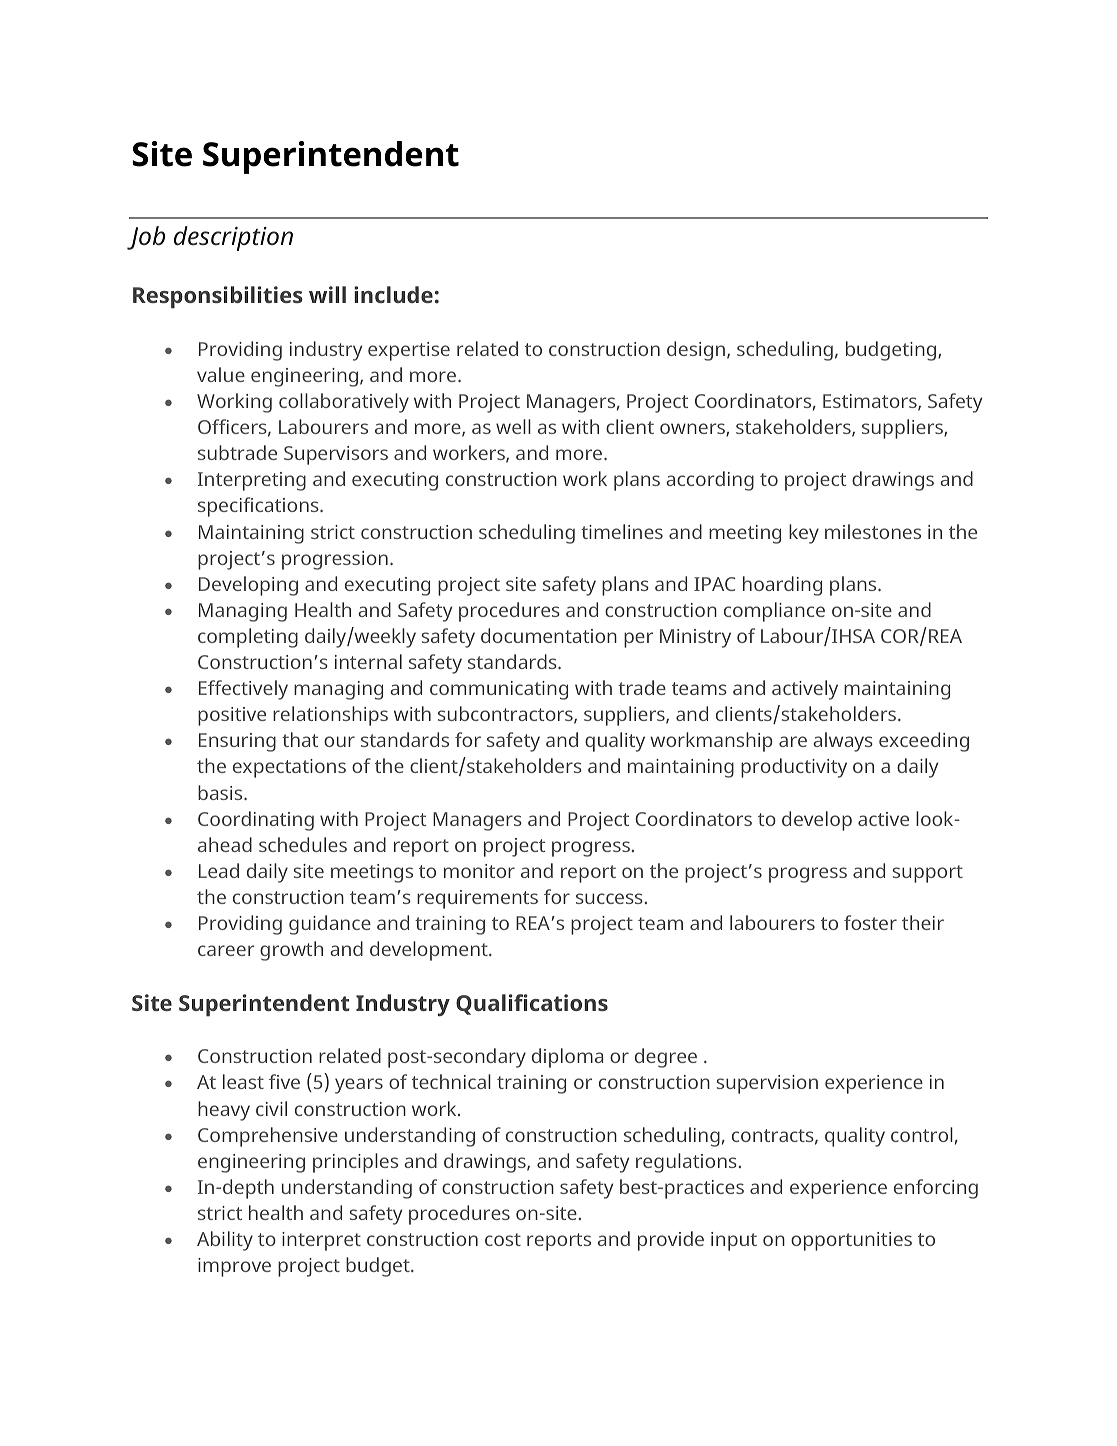 The width and height of the screenshot is (1117, 1446). What do you see at coordinates (233, 238) in the screenshot?
I see `description` at bounding box center [233, 238].
